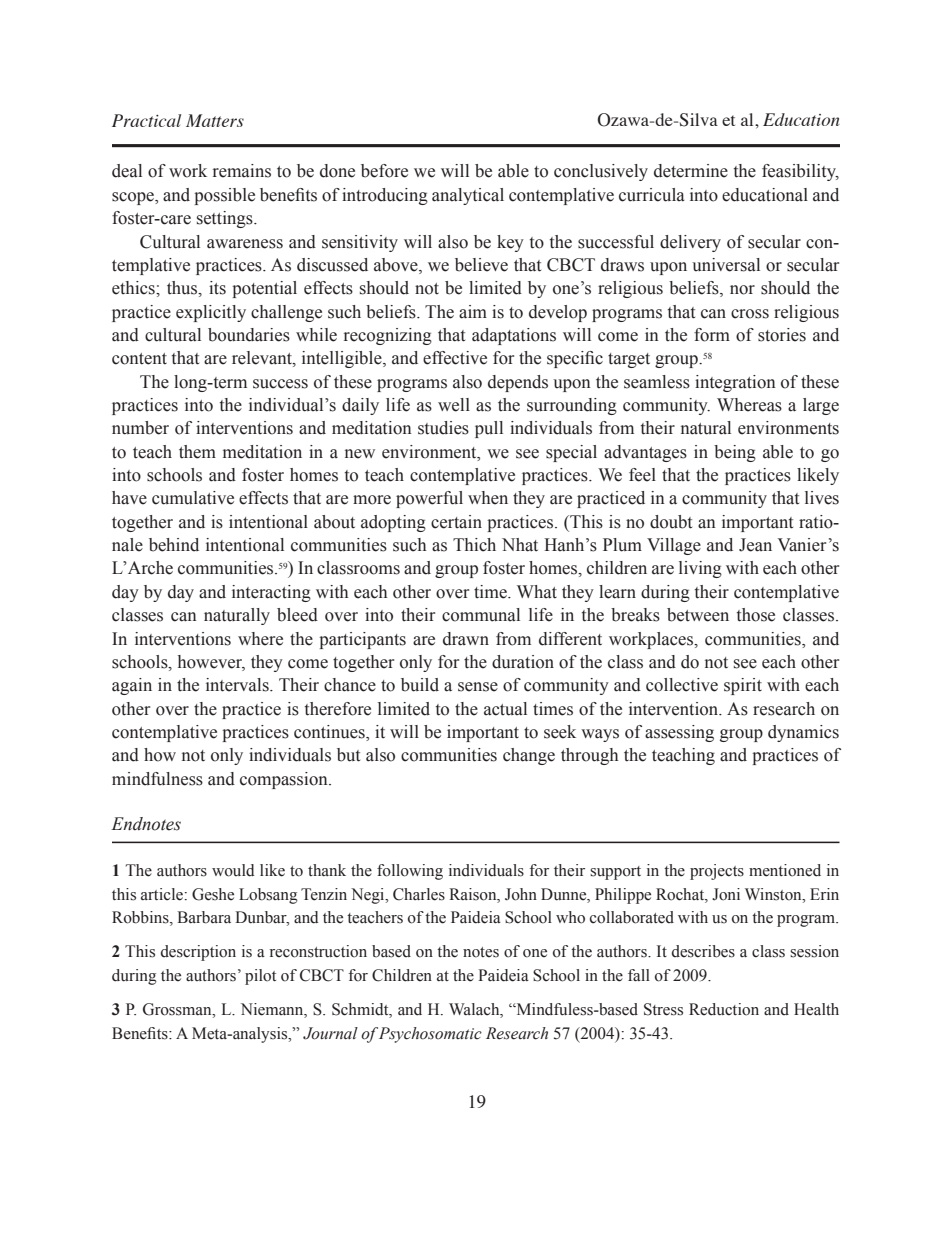 Image resolution: width=952 pixels, height=1233 pixels. Describe the element at coordinates (271, 593) in the screenshot. I see `interacting` at that location.
